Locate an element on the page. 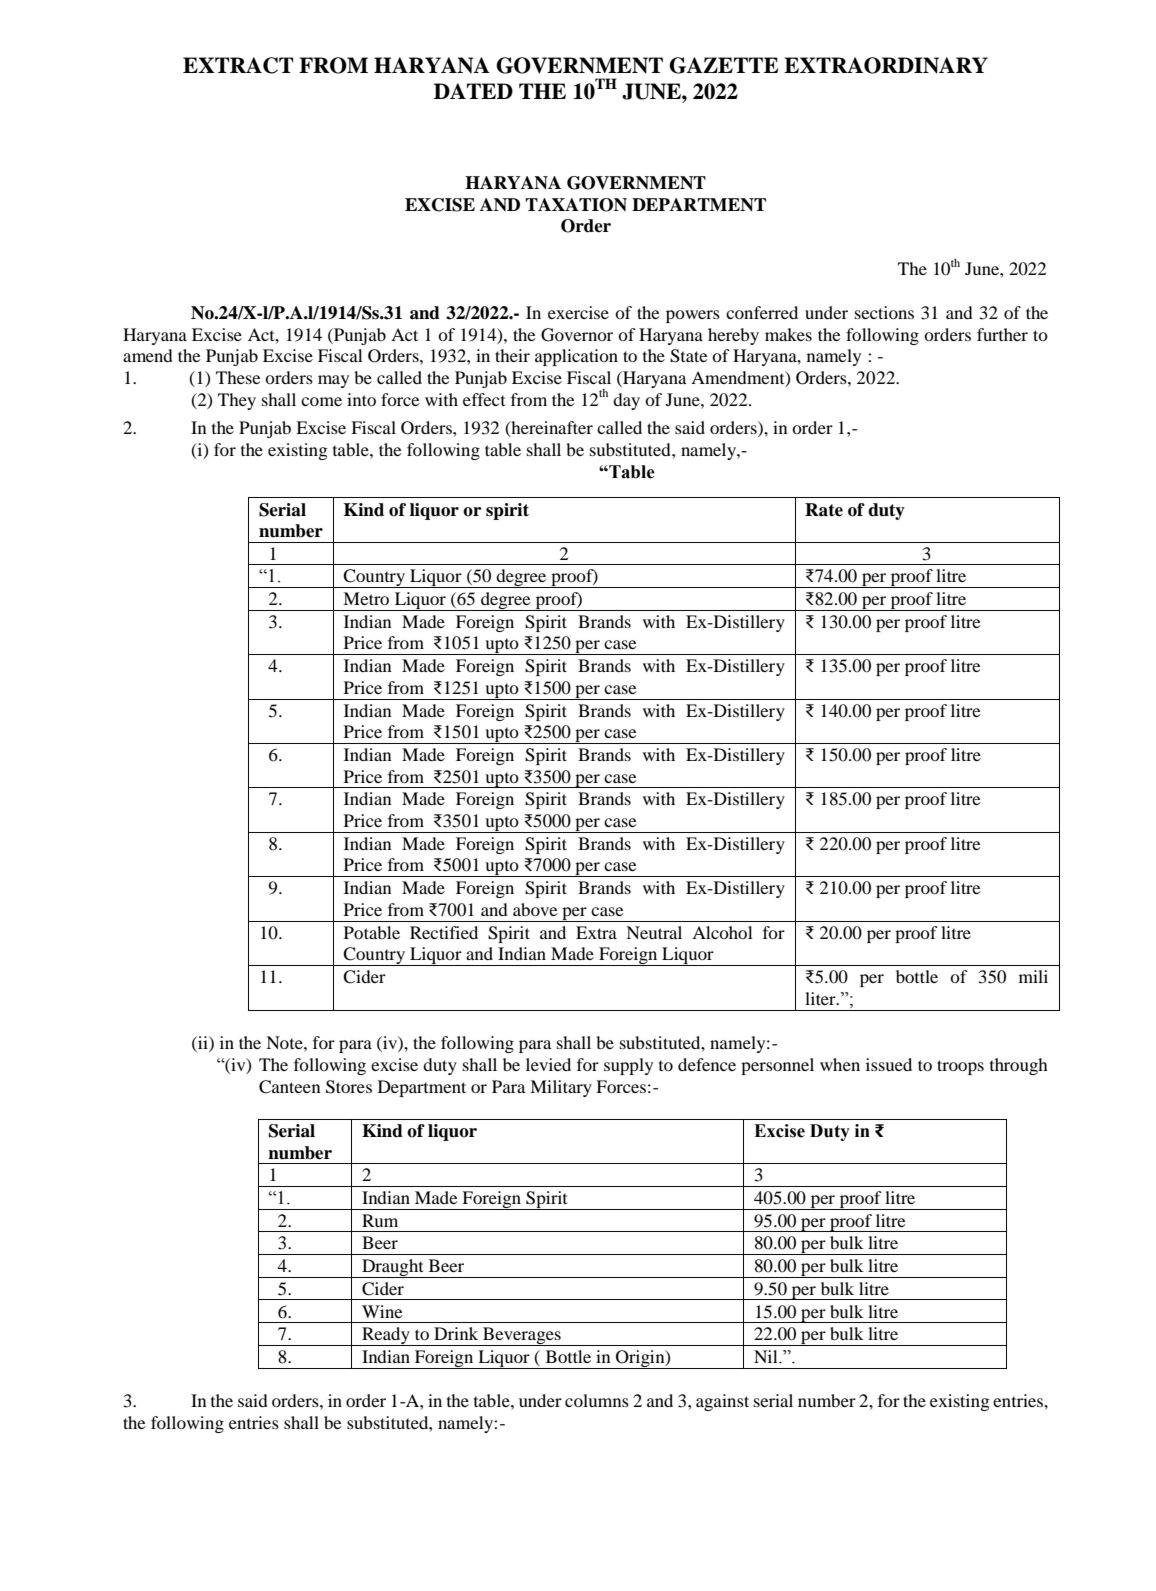  sections is located at coordinates (884, 312).
